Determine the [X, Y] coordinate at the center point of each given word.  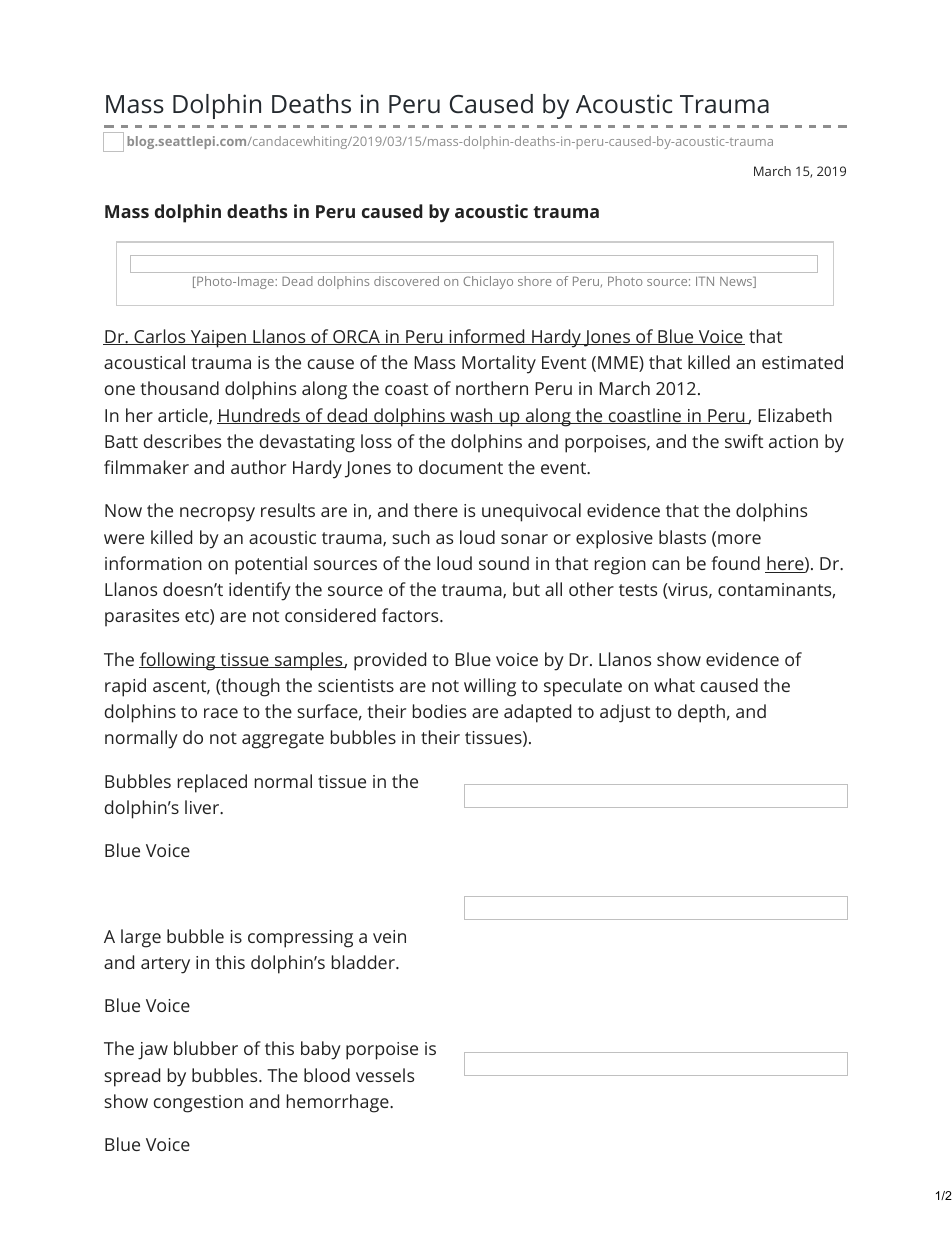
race [221, 713]
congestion [198, 1104]
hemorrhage [339, 1103]
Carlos [160, 337]
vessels [385, 1075]
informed [487, 337]
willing [490, 687]
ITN [705, 281]
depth [701, 713]
